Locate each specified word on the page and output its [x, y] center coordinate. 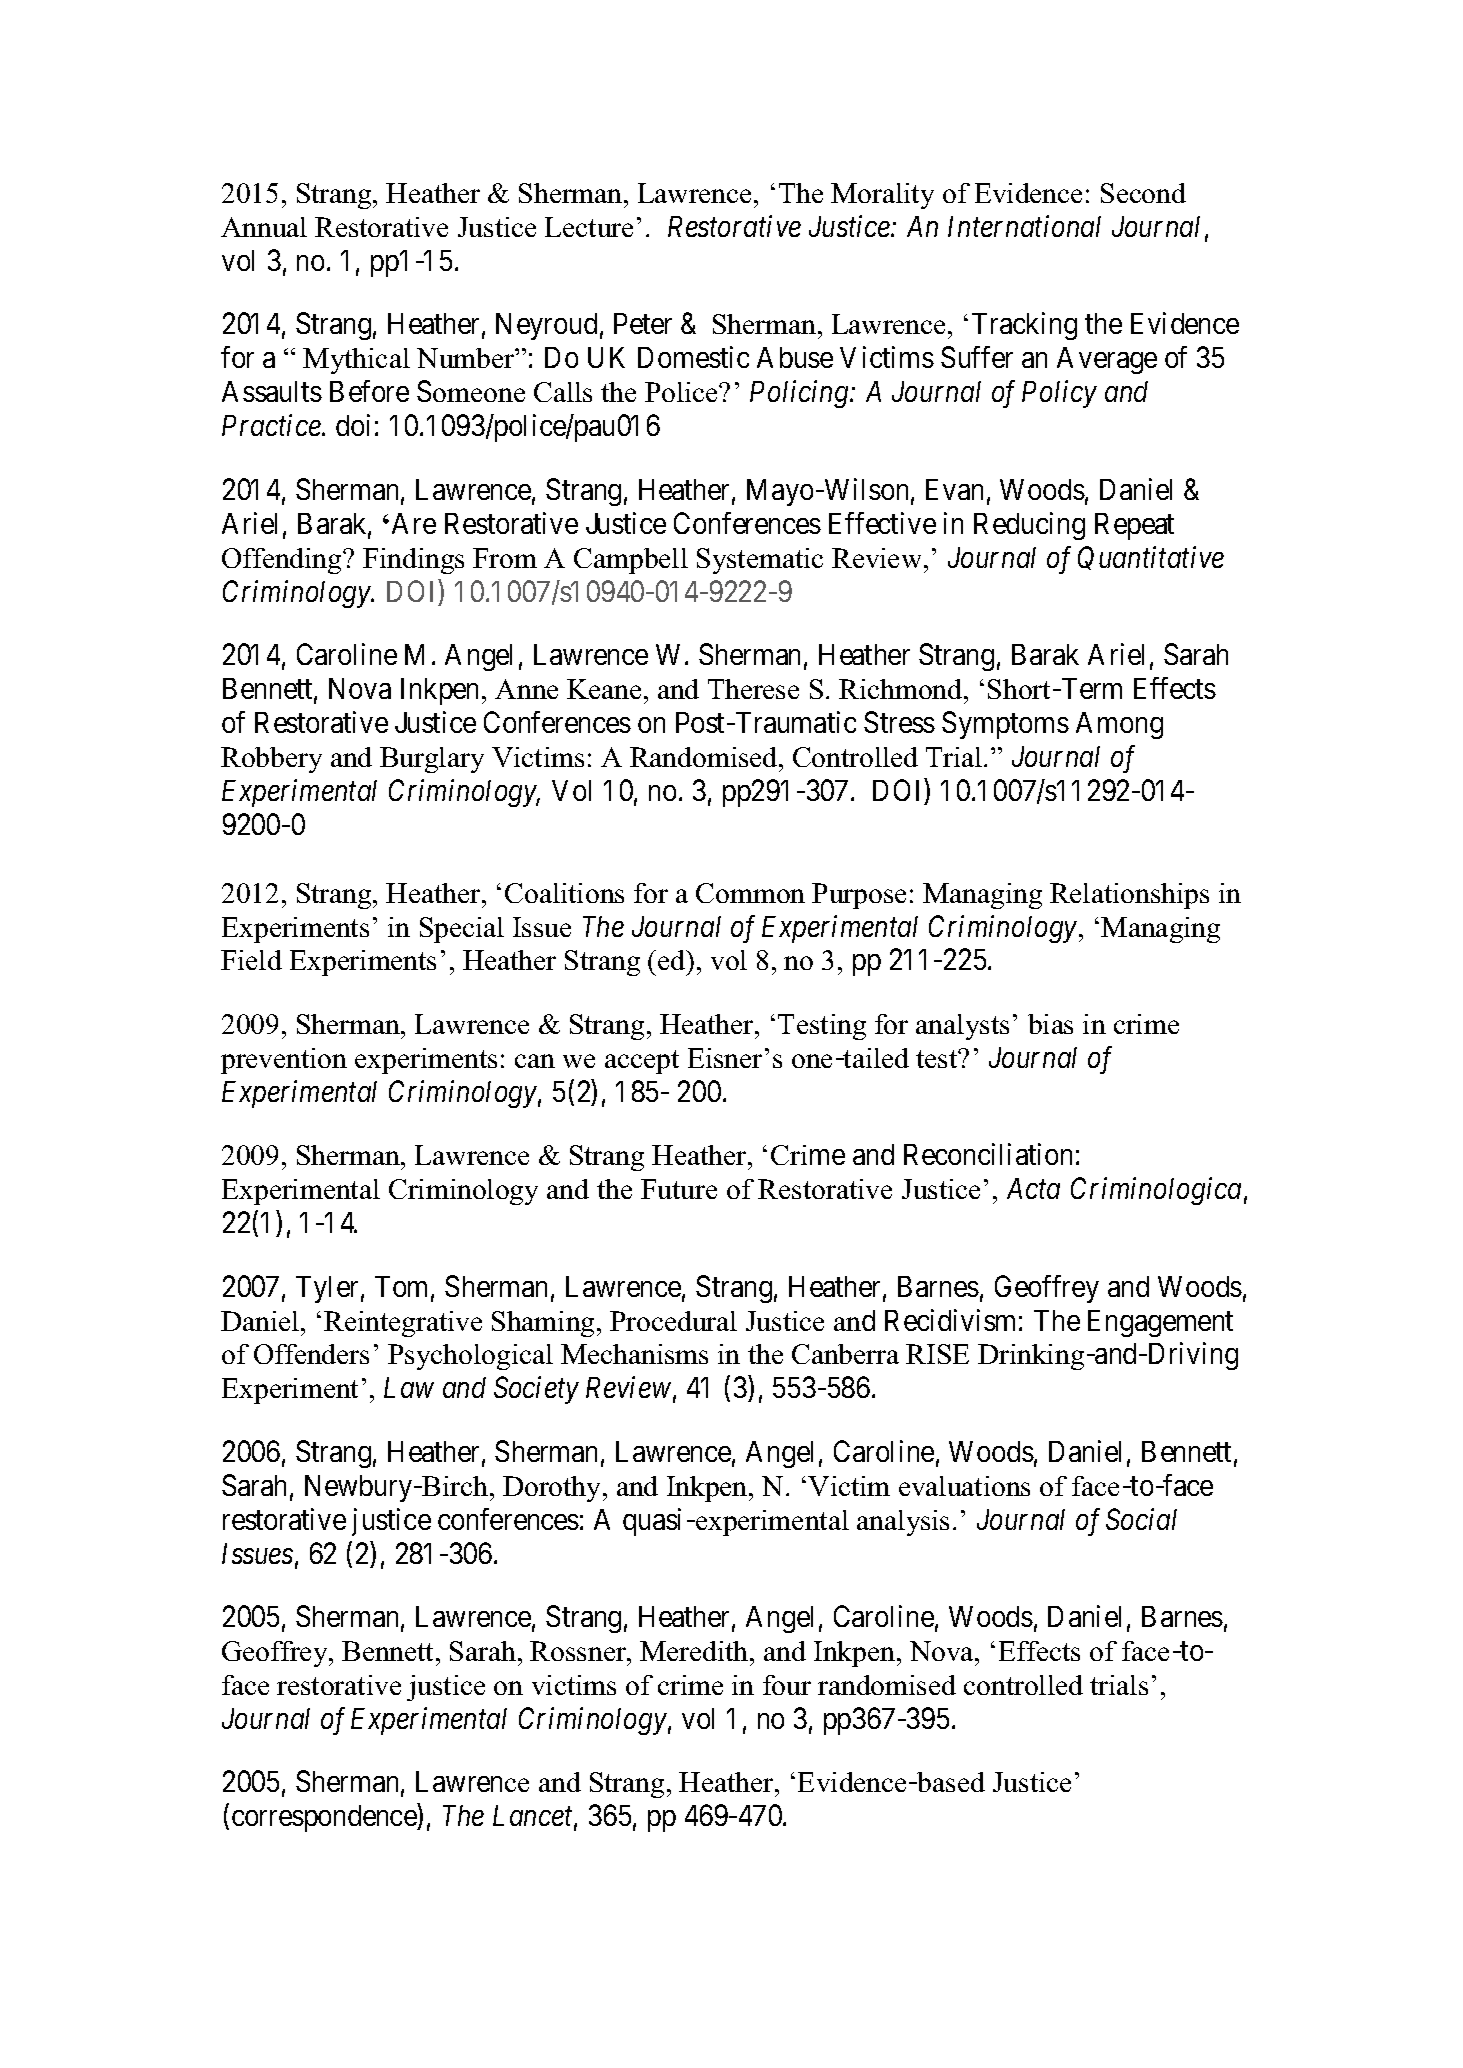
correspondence [325, 1818]
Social [1141, 1519]
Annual [264, 227]
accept [642, 1062]
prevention [284, 1061]
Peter [643, 323]
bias [1050, 1024]
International [1024, 226]
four [787, 1685]
